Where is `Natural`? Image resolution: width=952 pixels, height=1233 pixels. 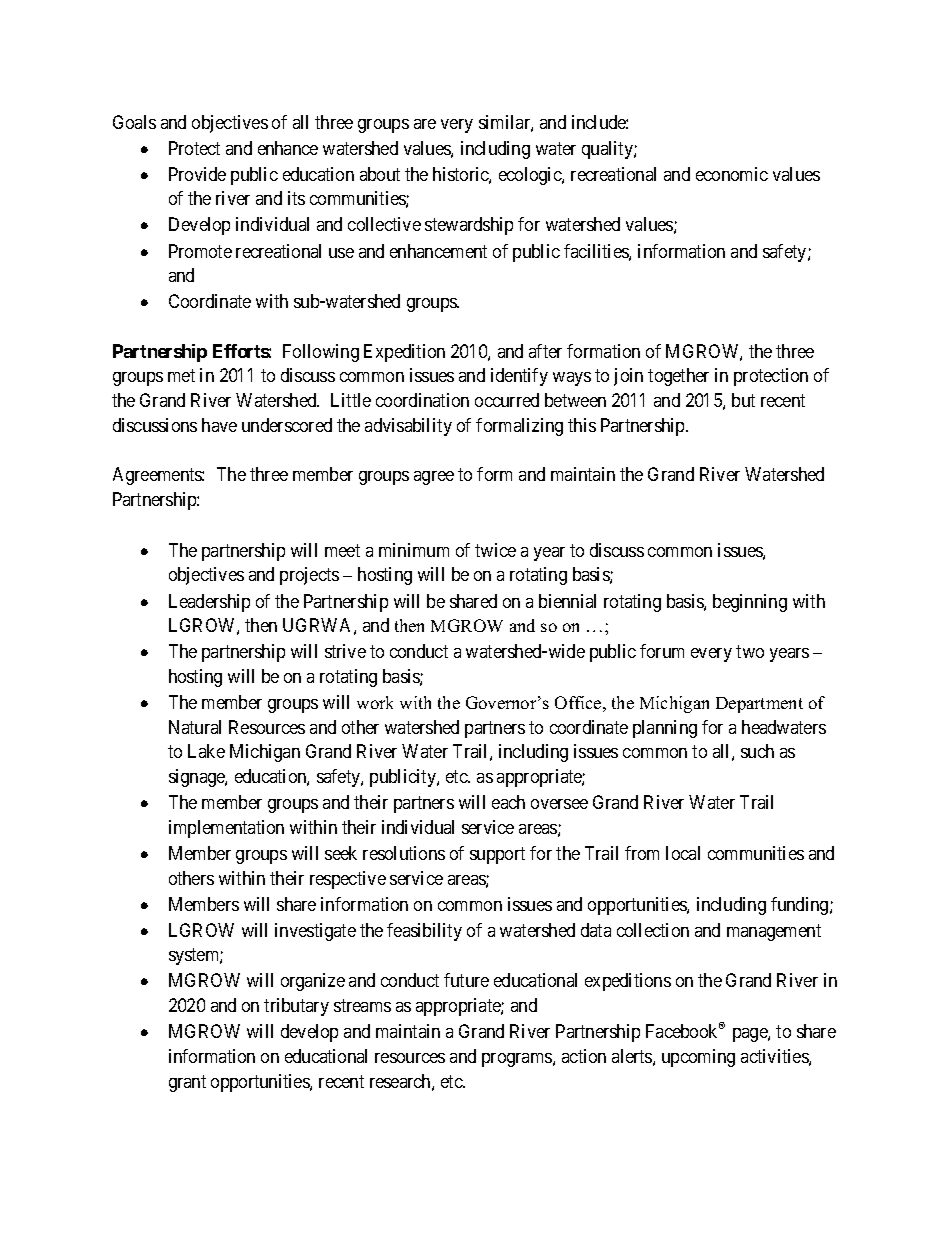 Natural is located at coordinates (195, 727).
